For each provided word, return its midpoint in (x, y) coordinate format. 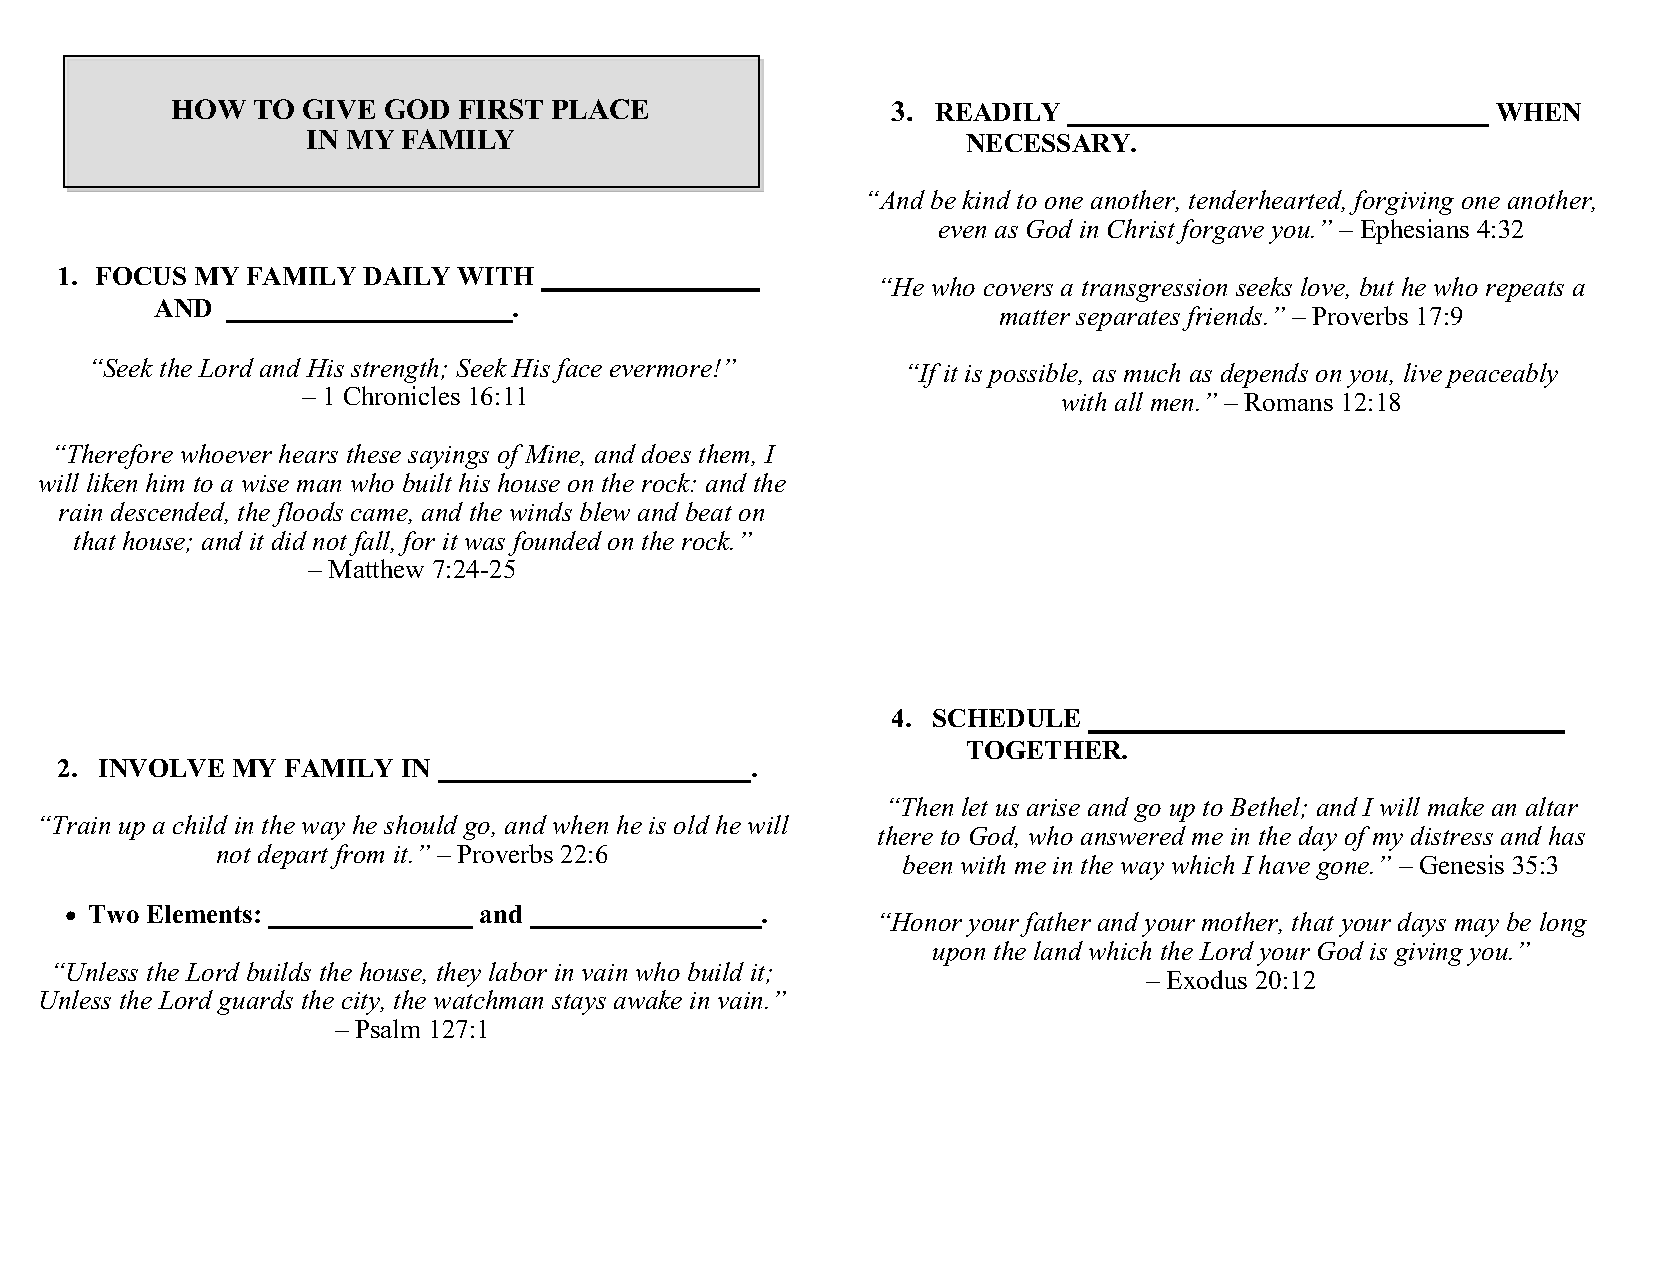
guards (255, 1002)
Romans (1288, 402)
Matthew (376, 568)
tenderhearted (1267, 201)
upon (959, 957)
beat (709, 511)
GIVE (339, 109)
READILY (997, 112)
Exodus (1207, 979)
